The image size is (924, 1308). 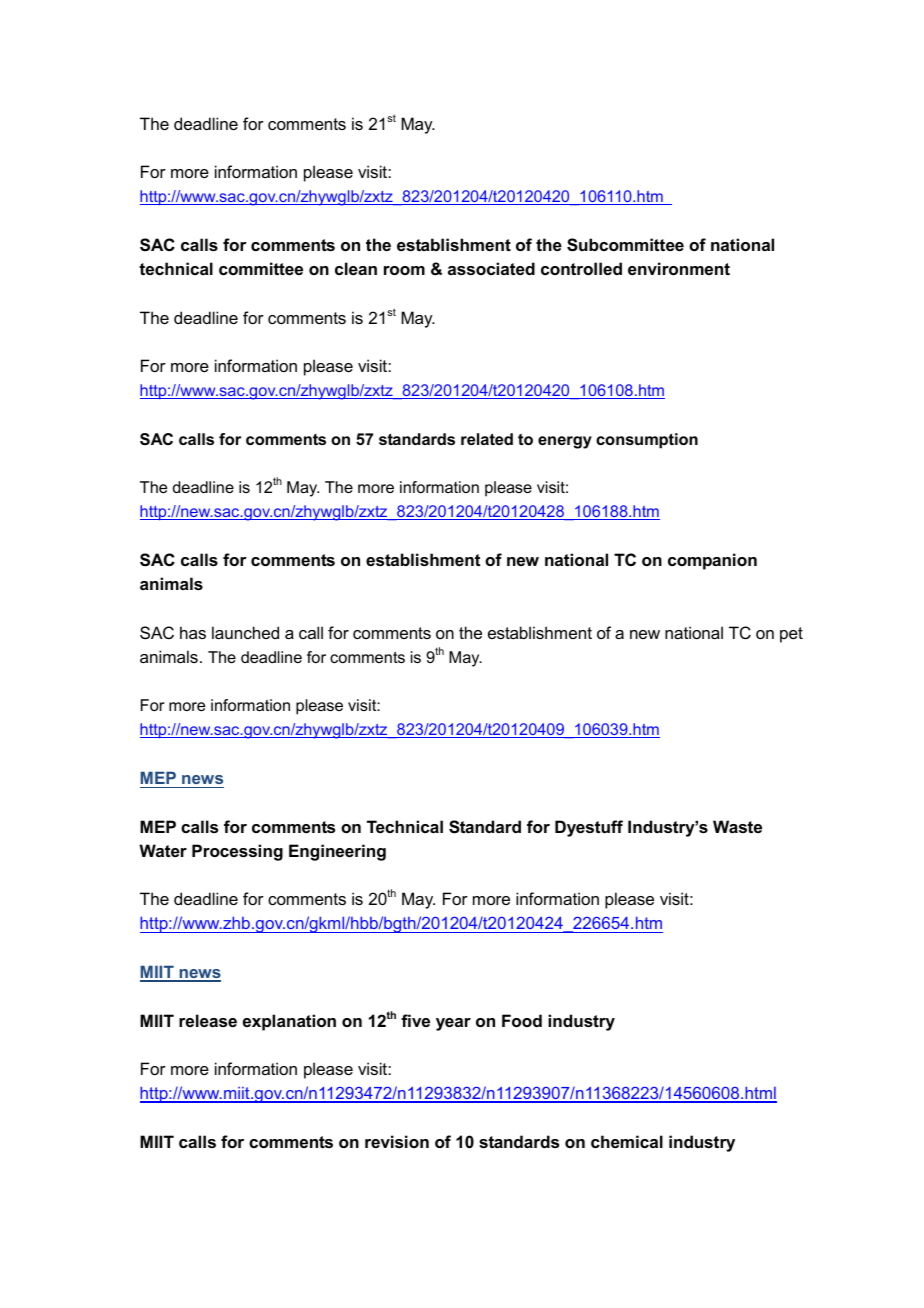 What do you see at coordinates (397, 1141) in the screenshot?
I see `revision` at bounding box center [397, 1141].
